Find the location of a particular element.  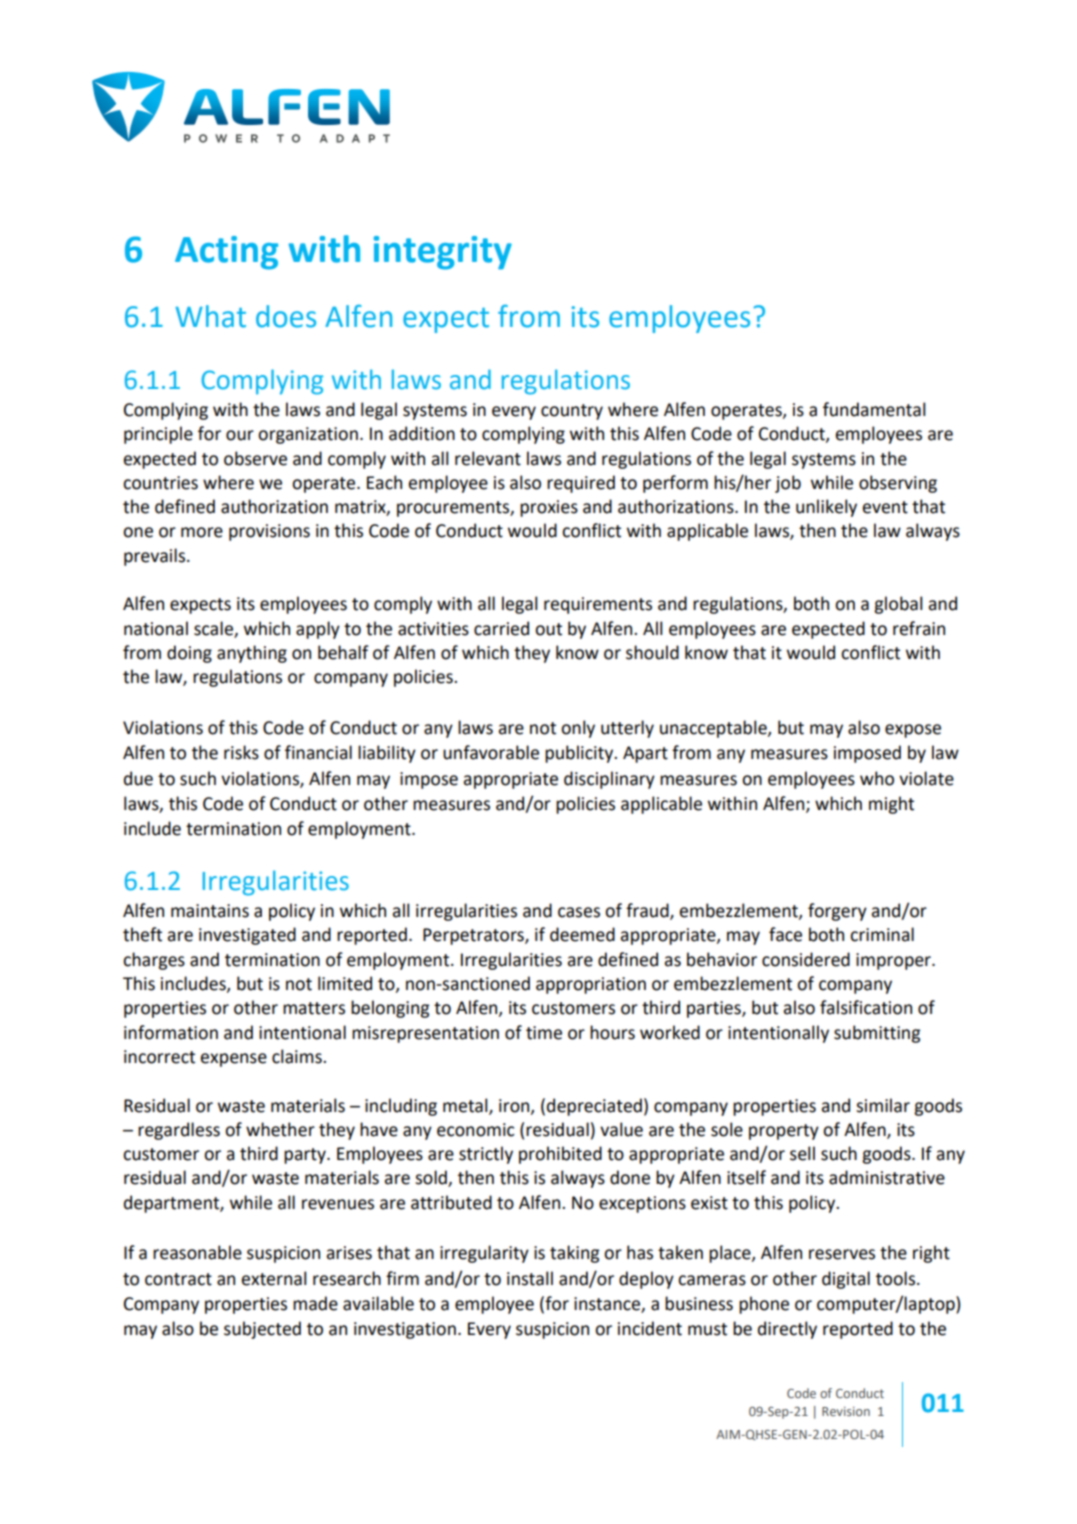

whether is located at coordinates (280, 1129).
